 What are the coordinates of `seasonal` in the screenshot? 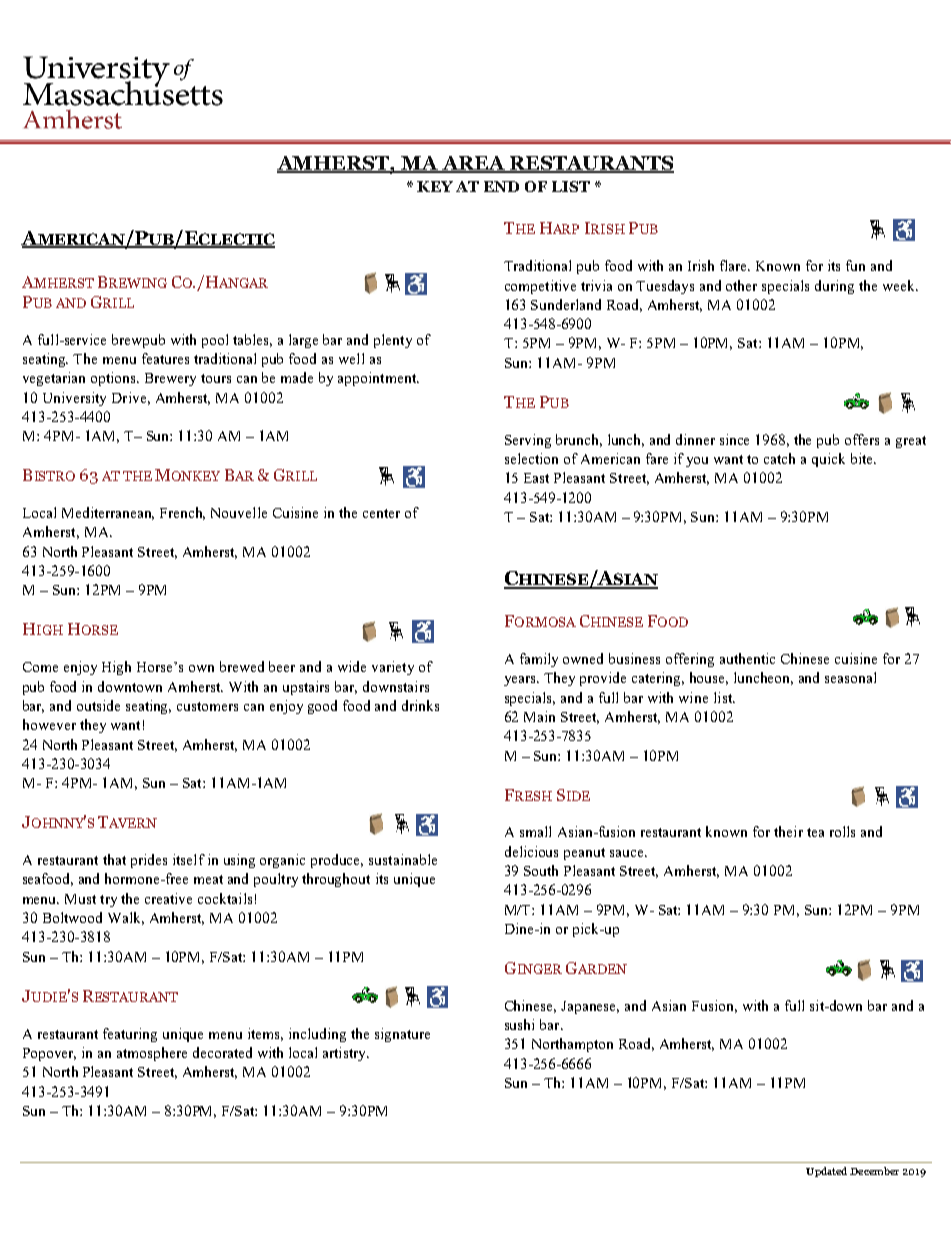 It's located at (850, 677).
